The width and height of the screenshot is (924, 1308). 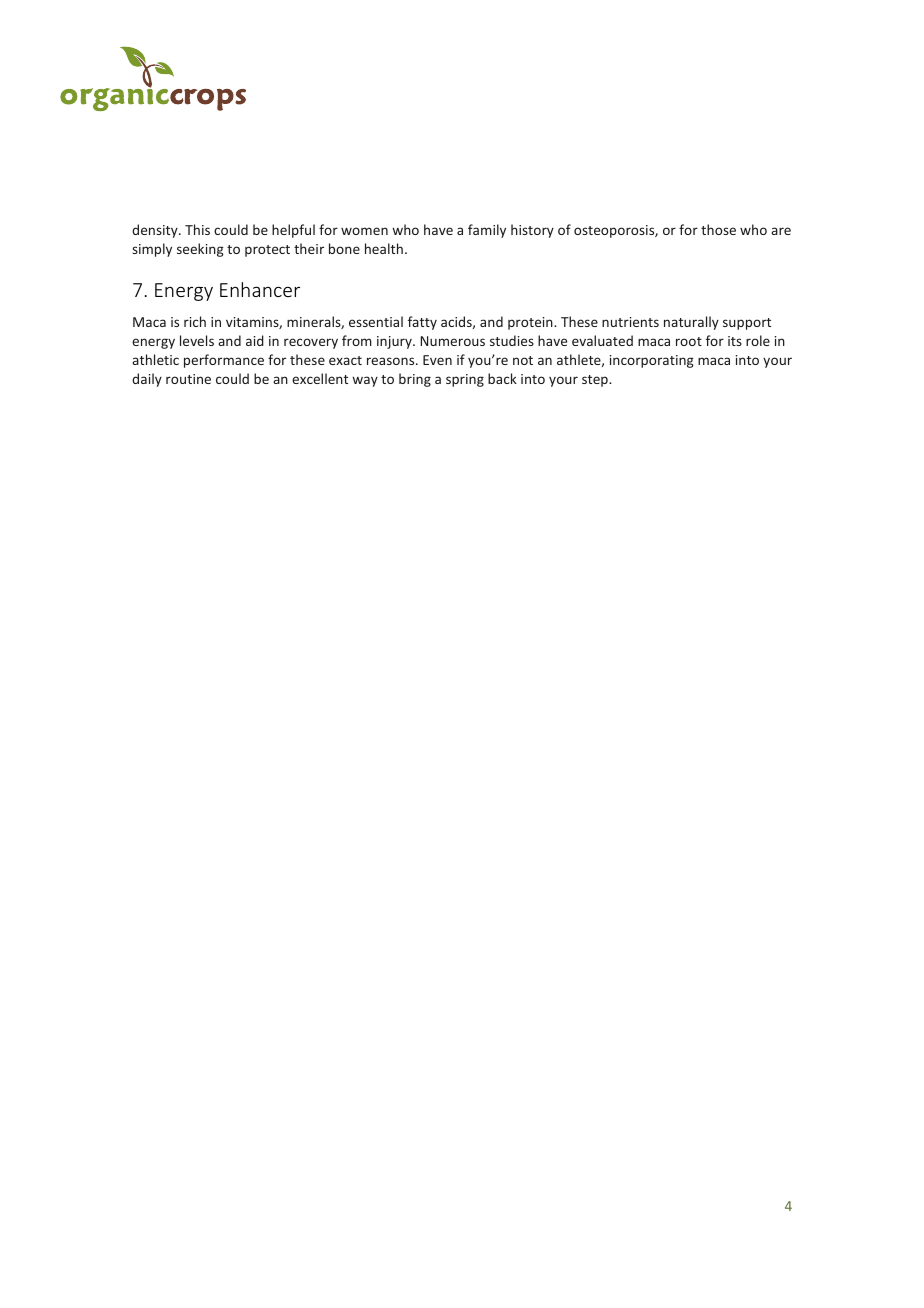 I want to click on naturally, so click(x=691, y=323).
